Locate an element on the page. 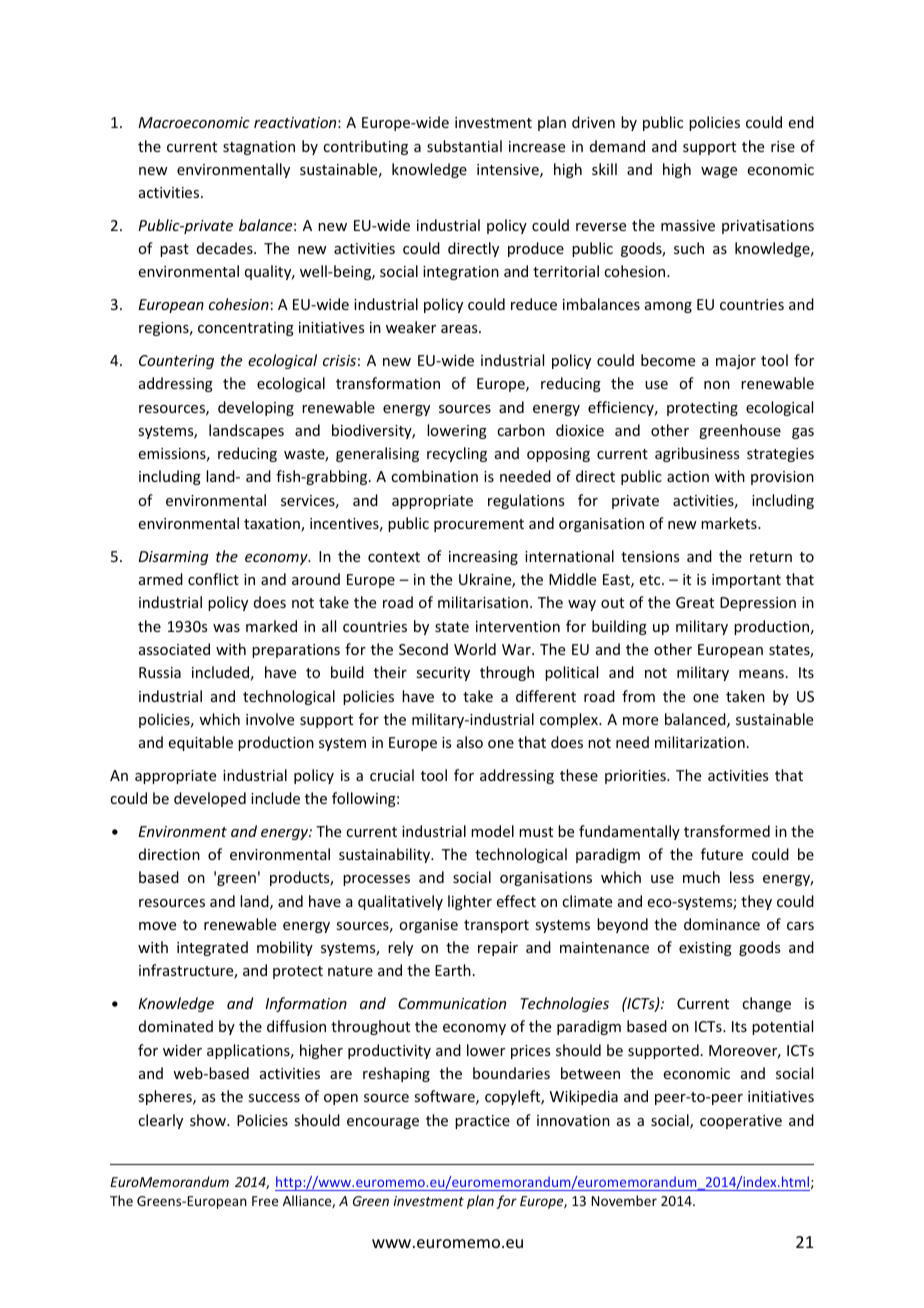  Free is located at coordinates (265, 1201).
